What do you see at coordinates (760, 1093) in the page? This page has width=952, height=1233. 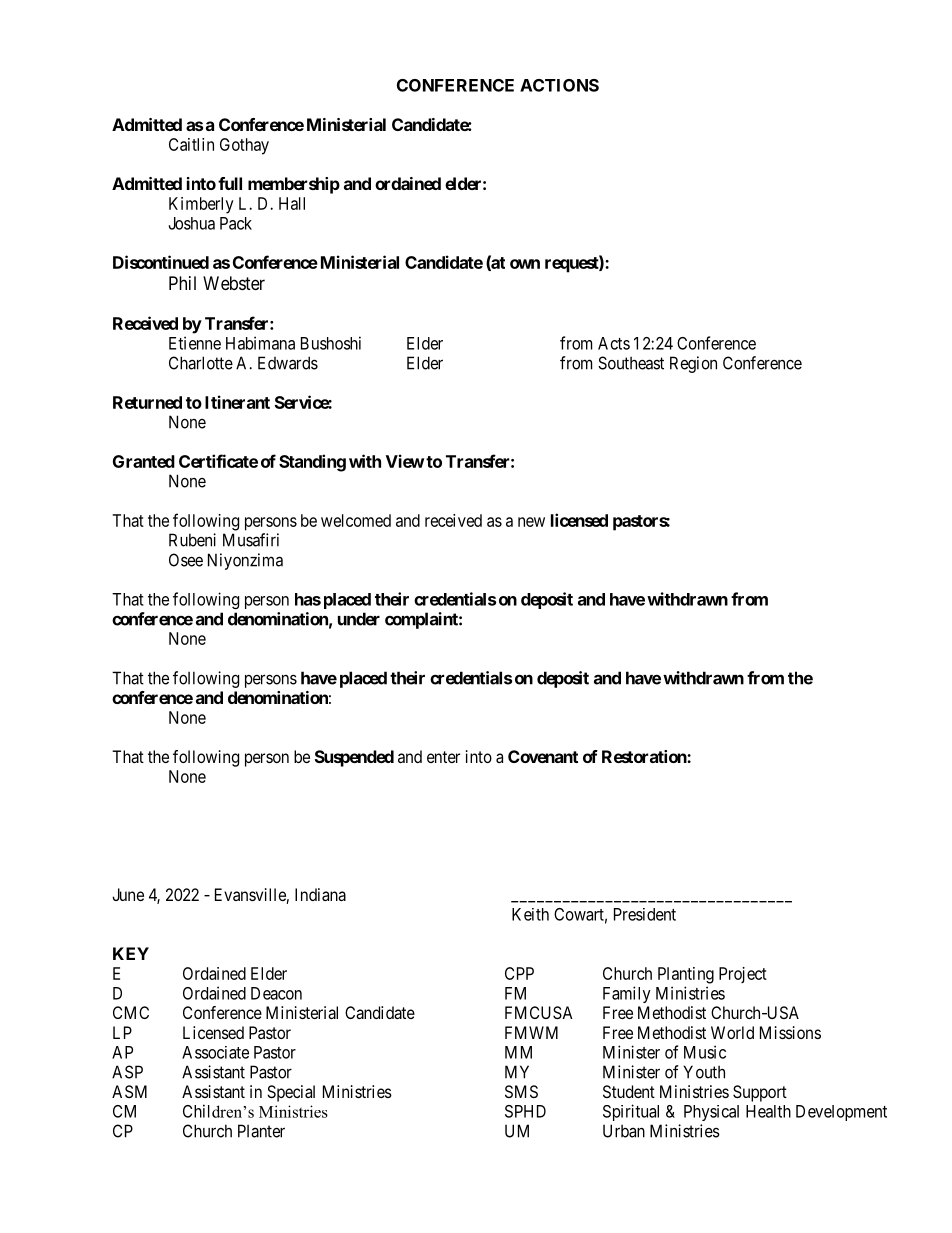 I see `Support` at bounding box center [760, 1093].
